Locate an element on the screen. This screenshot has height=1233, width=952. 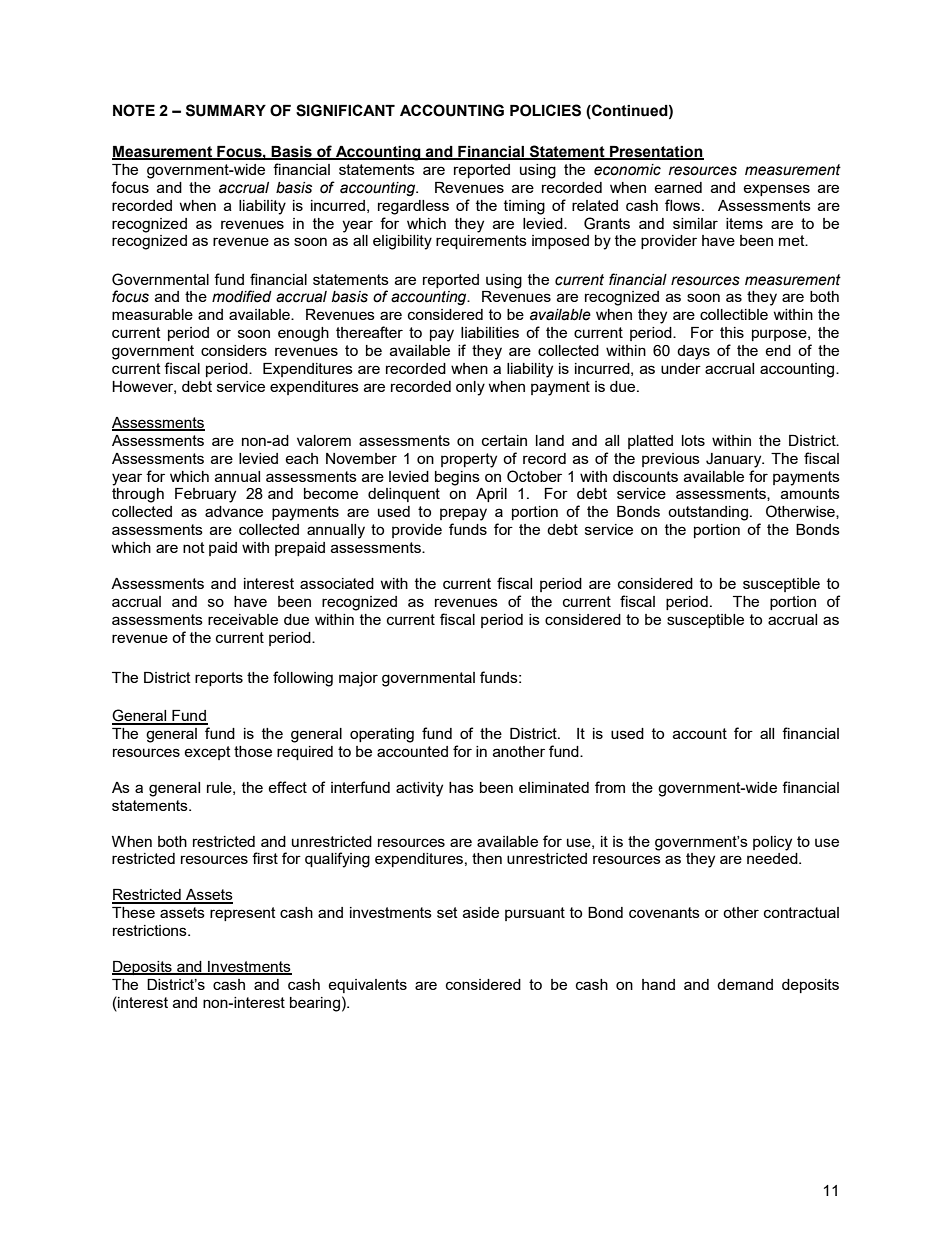
restrictions is located at coordinates (151, 930).
